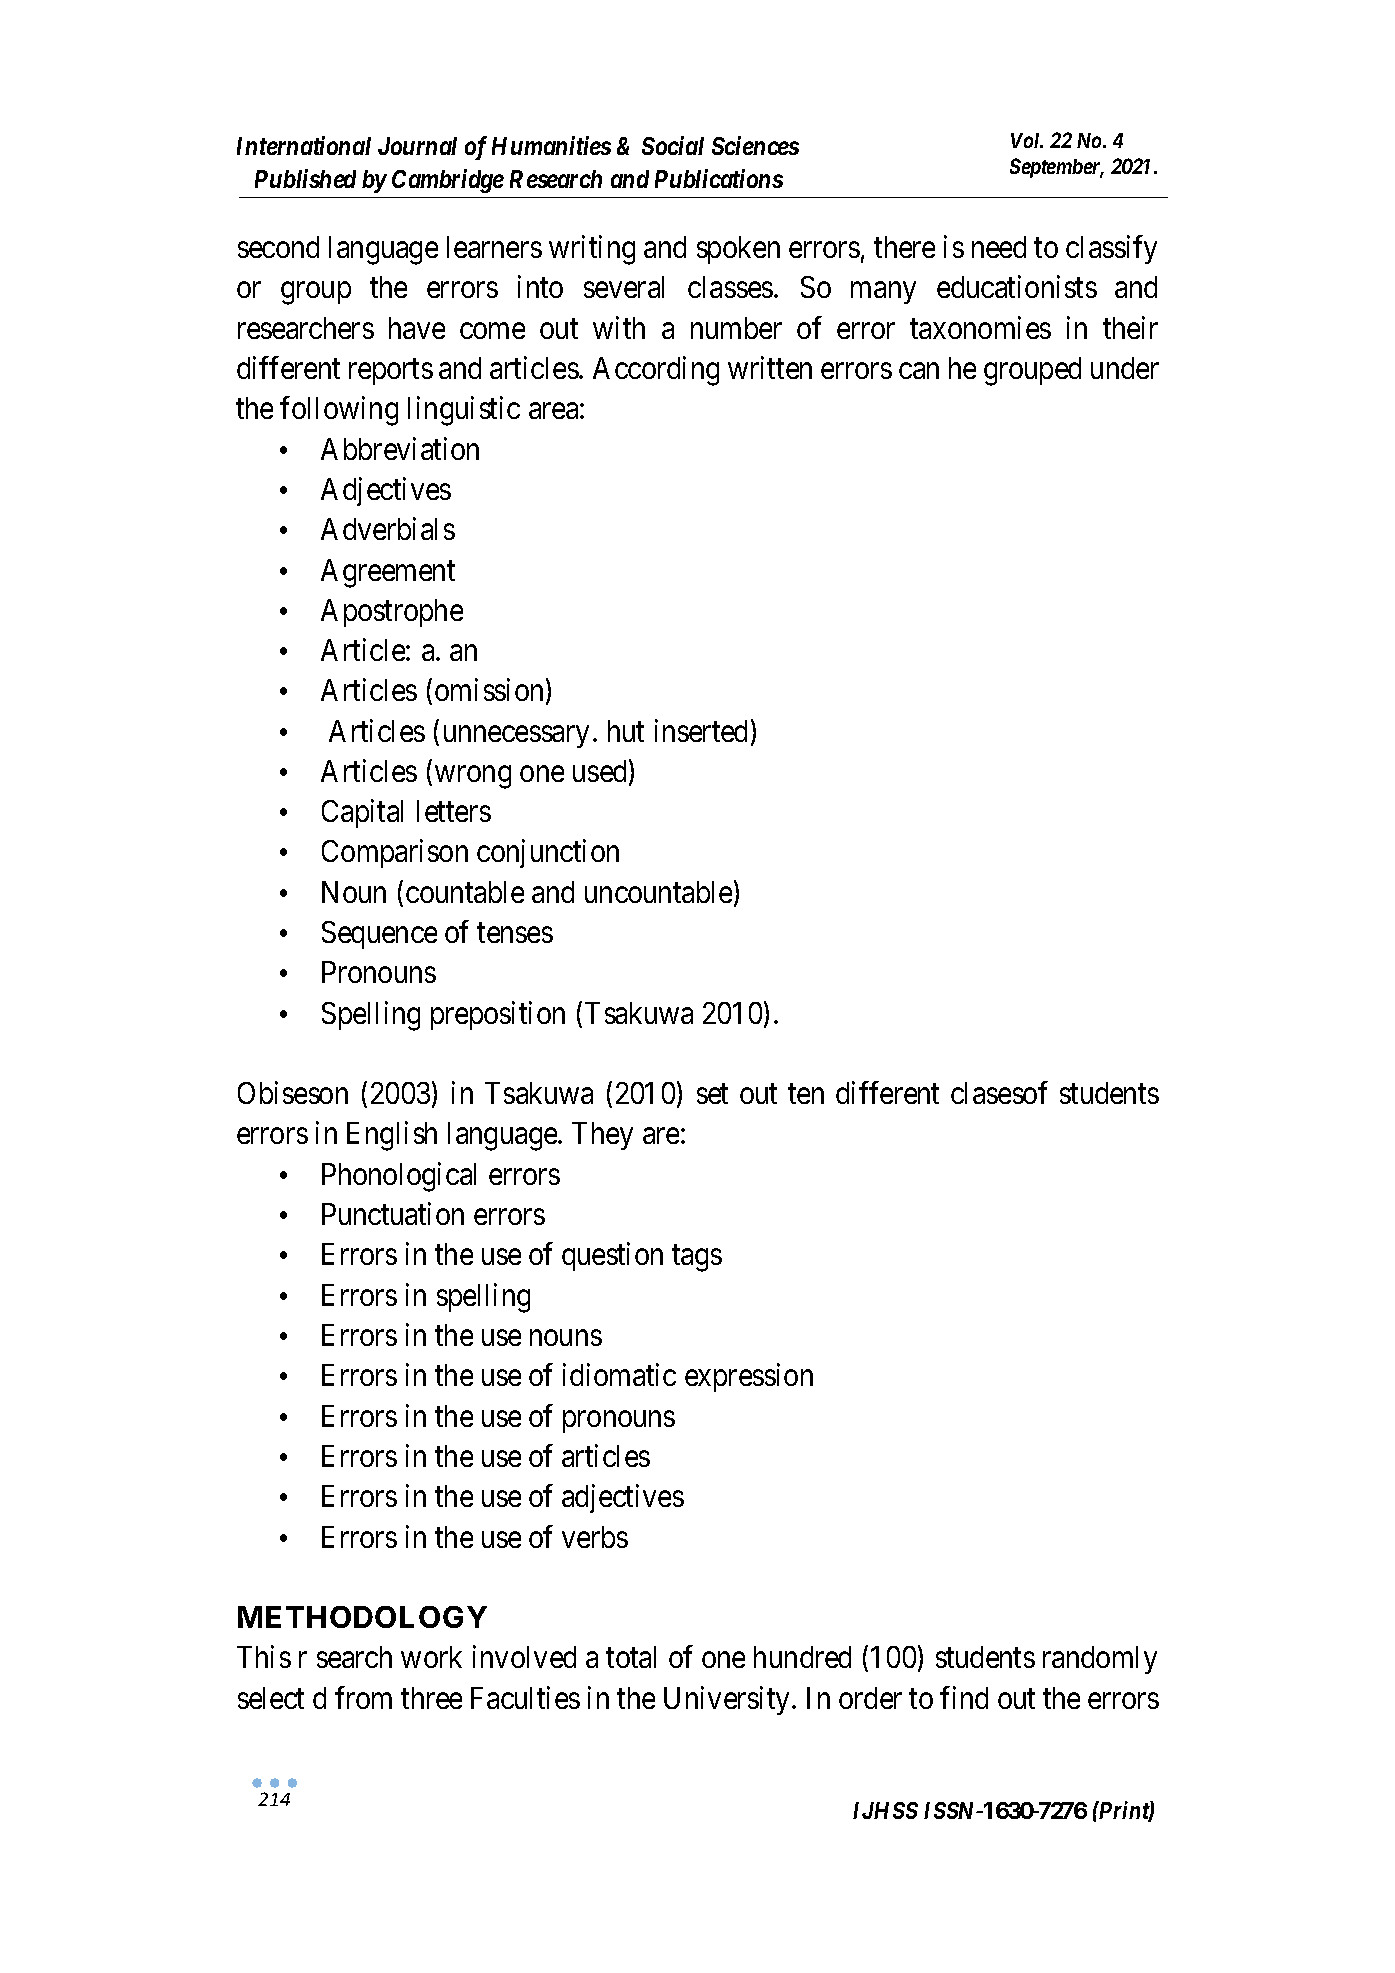 The height and width of the screenshot is (1973, 1395). Describe the element at coordinates (362, 813) in the screenshot. I see `Capital` at that location.
